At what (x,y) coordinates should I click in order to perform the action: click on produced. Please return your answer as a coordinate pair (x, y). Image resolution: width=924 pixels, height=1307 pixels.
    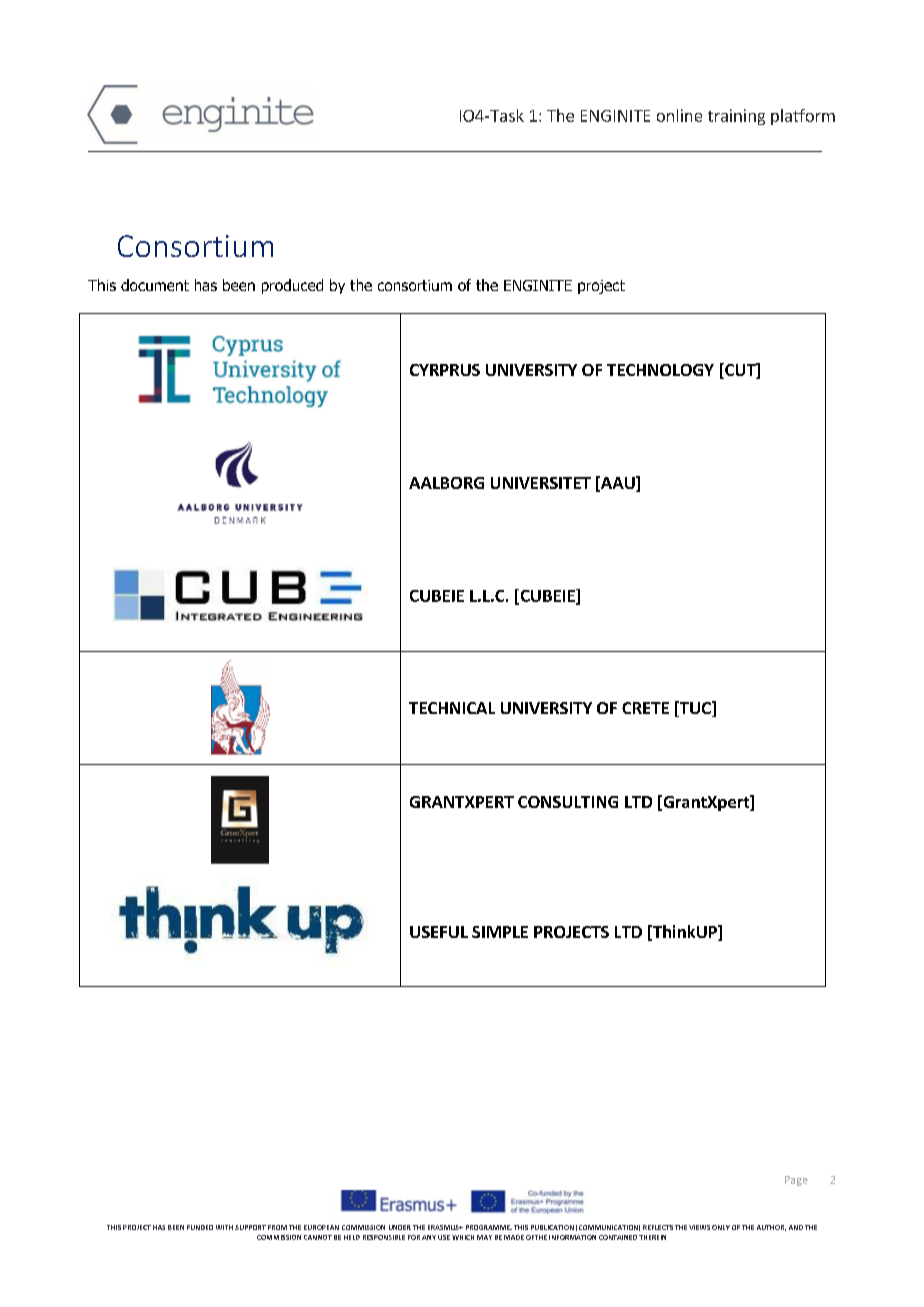
    Looking at the image, I should click on (292, 286).
